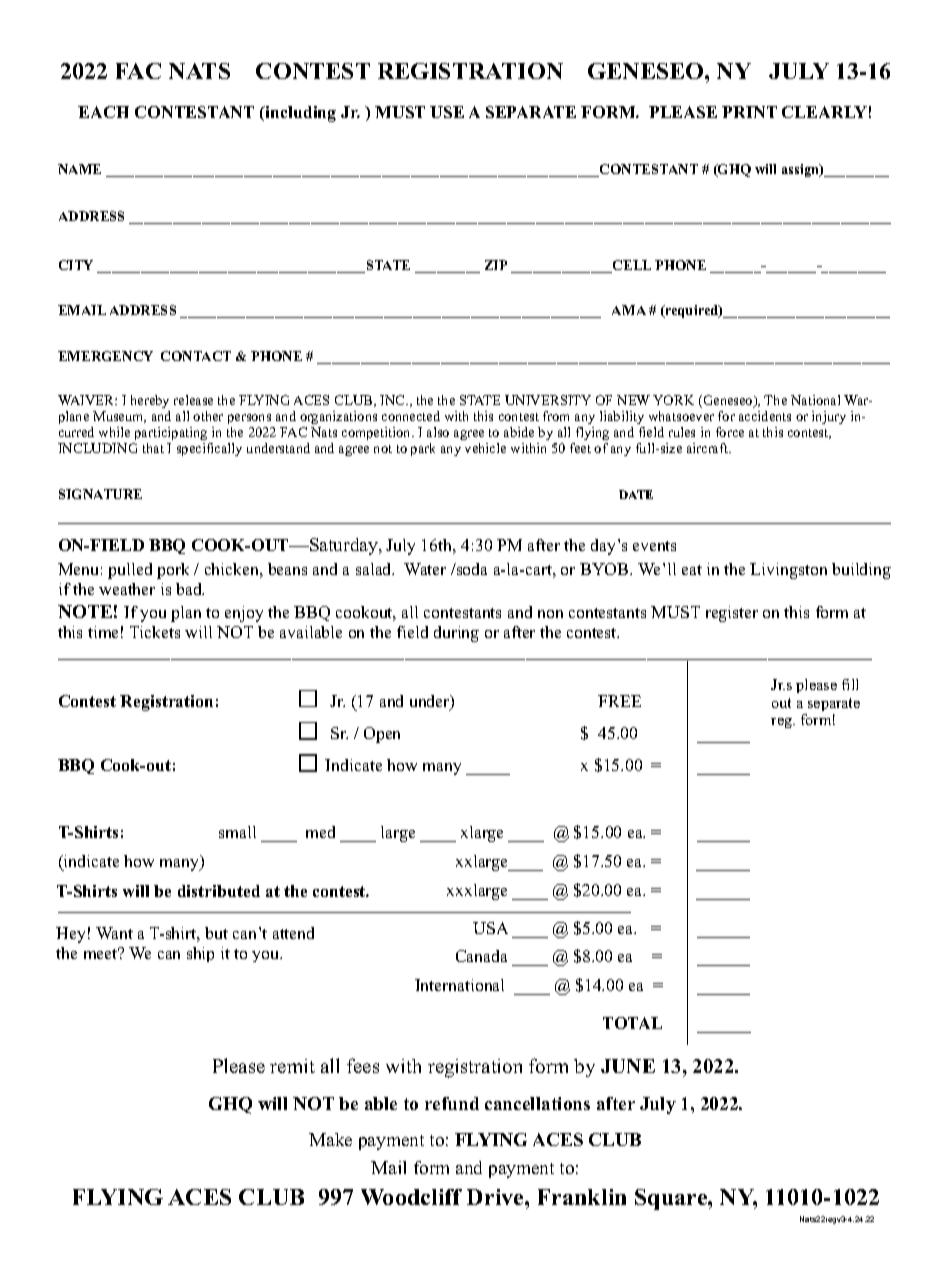 This screenshot has height=1278, width=952. Describe the element at coordinates (709, 448) in the screenshot. I see `aircraft` at that location.
